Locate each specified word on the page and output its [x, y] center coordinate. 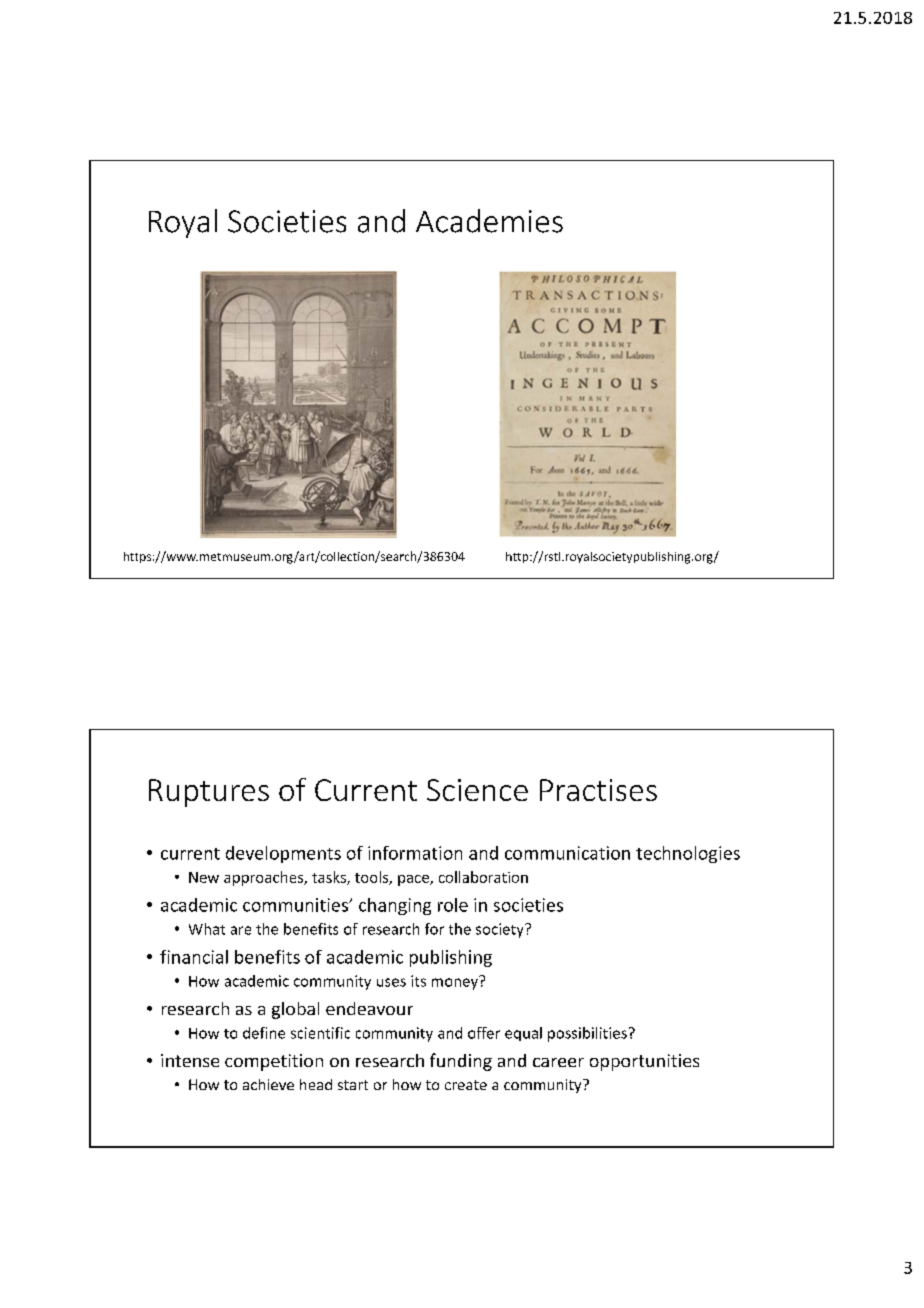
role [453, 905]
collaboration [483, 877]
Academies [489, 221]
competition [274, 1062]
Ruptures [209, 793]
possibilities [587, 1034]
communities [296, 905]
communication [567, 853]
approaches [265, 878]
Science [477, 790]
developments [283, 854]
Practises [598, 790]
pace [414, 880]
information [415, 853]
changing [395, 906]
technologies [688, 854]
